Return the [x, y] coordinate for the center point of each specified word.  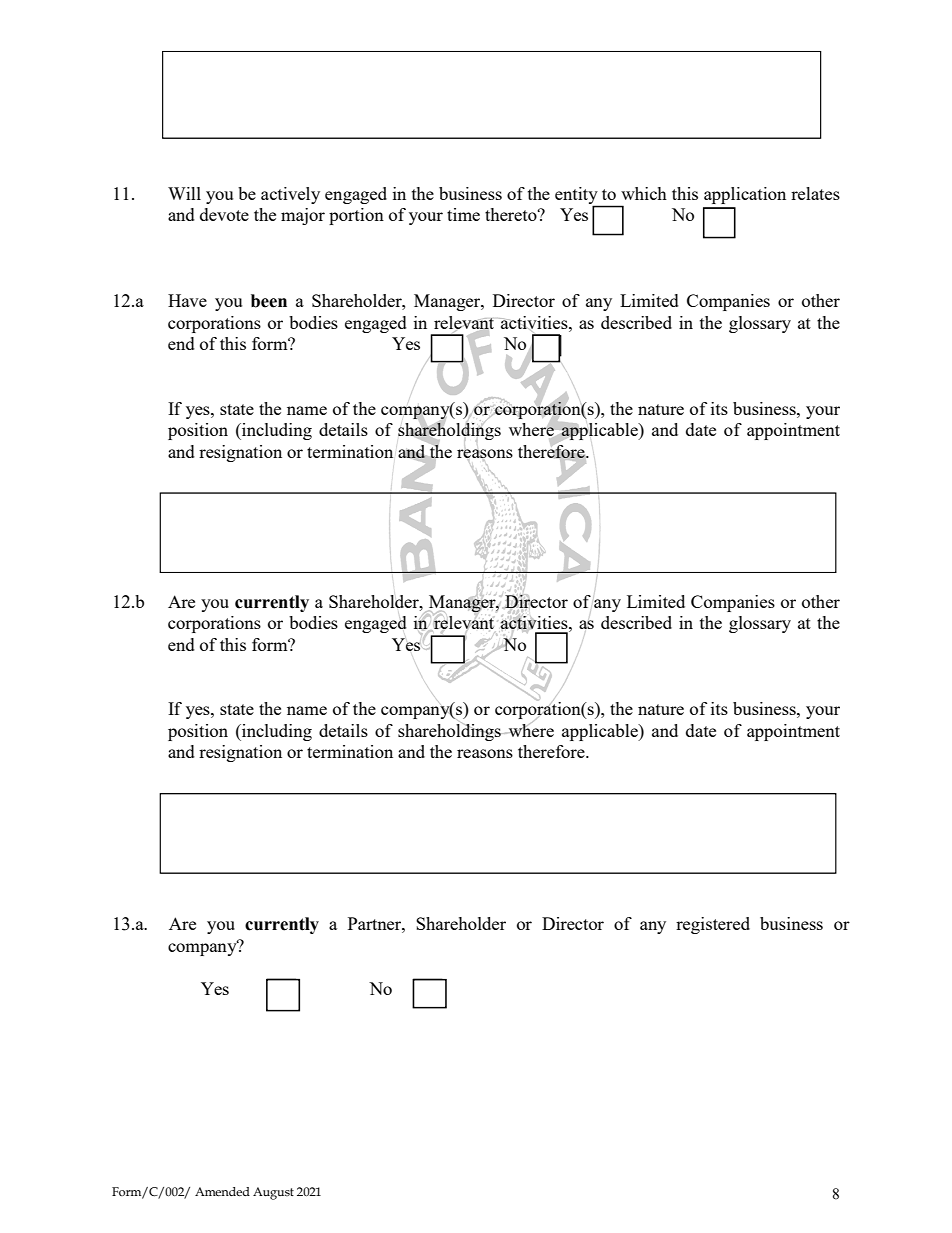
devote [224, 214]
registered [713, 925]
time [463, 214]
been [269, 301]
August [273, 1193]
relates [815, 193]
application [745, 195]
